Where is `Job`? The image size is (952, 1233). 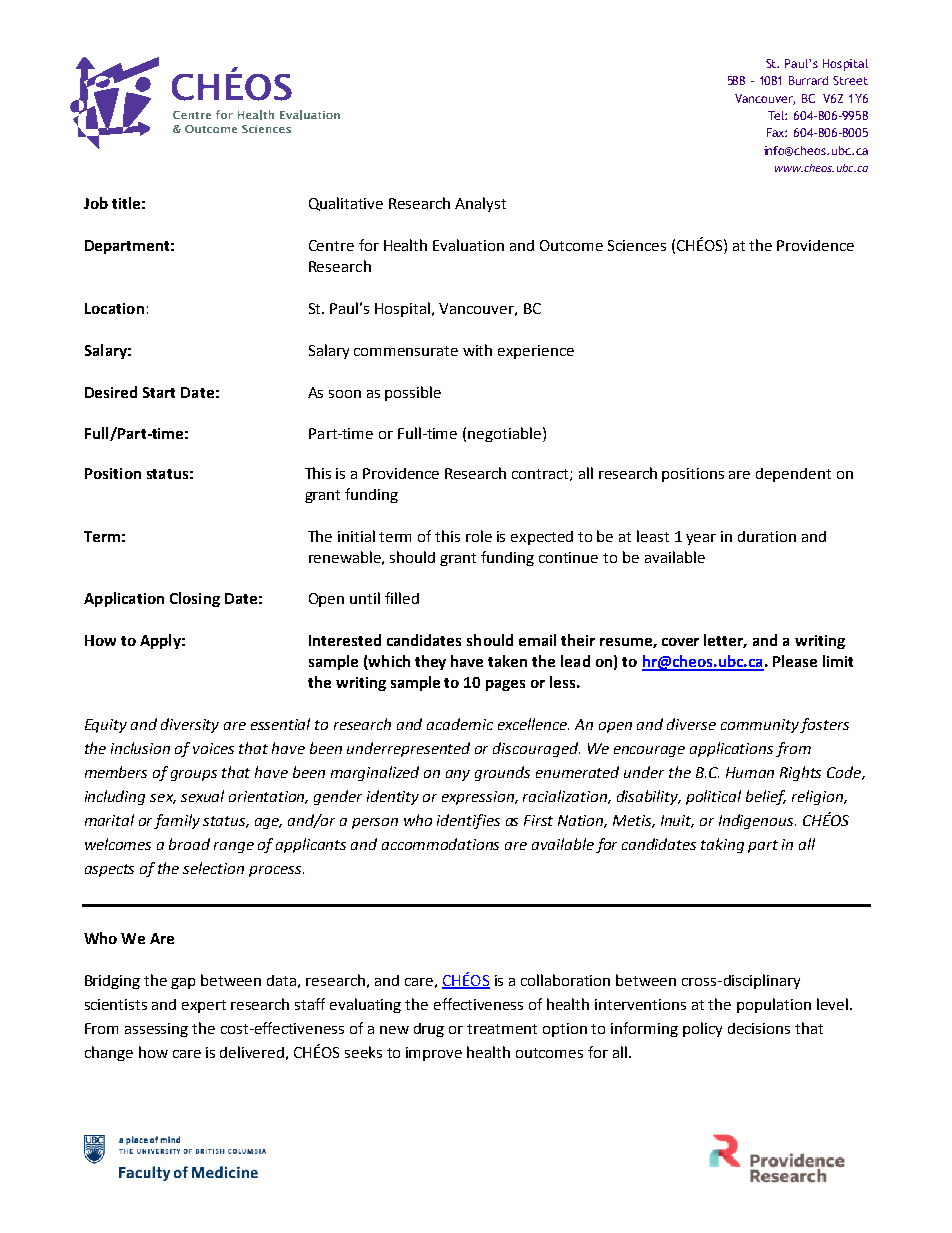
Job is located at coordinates (96, 203).
